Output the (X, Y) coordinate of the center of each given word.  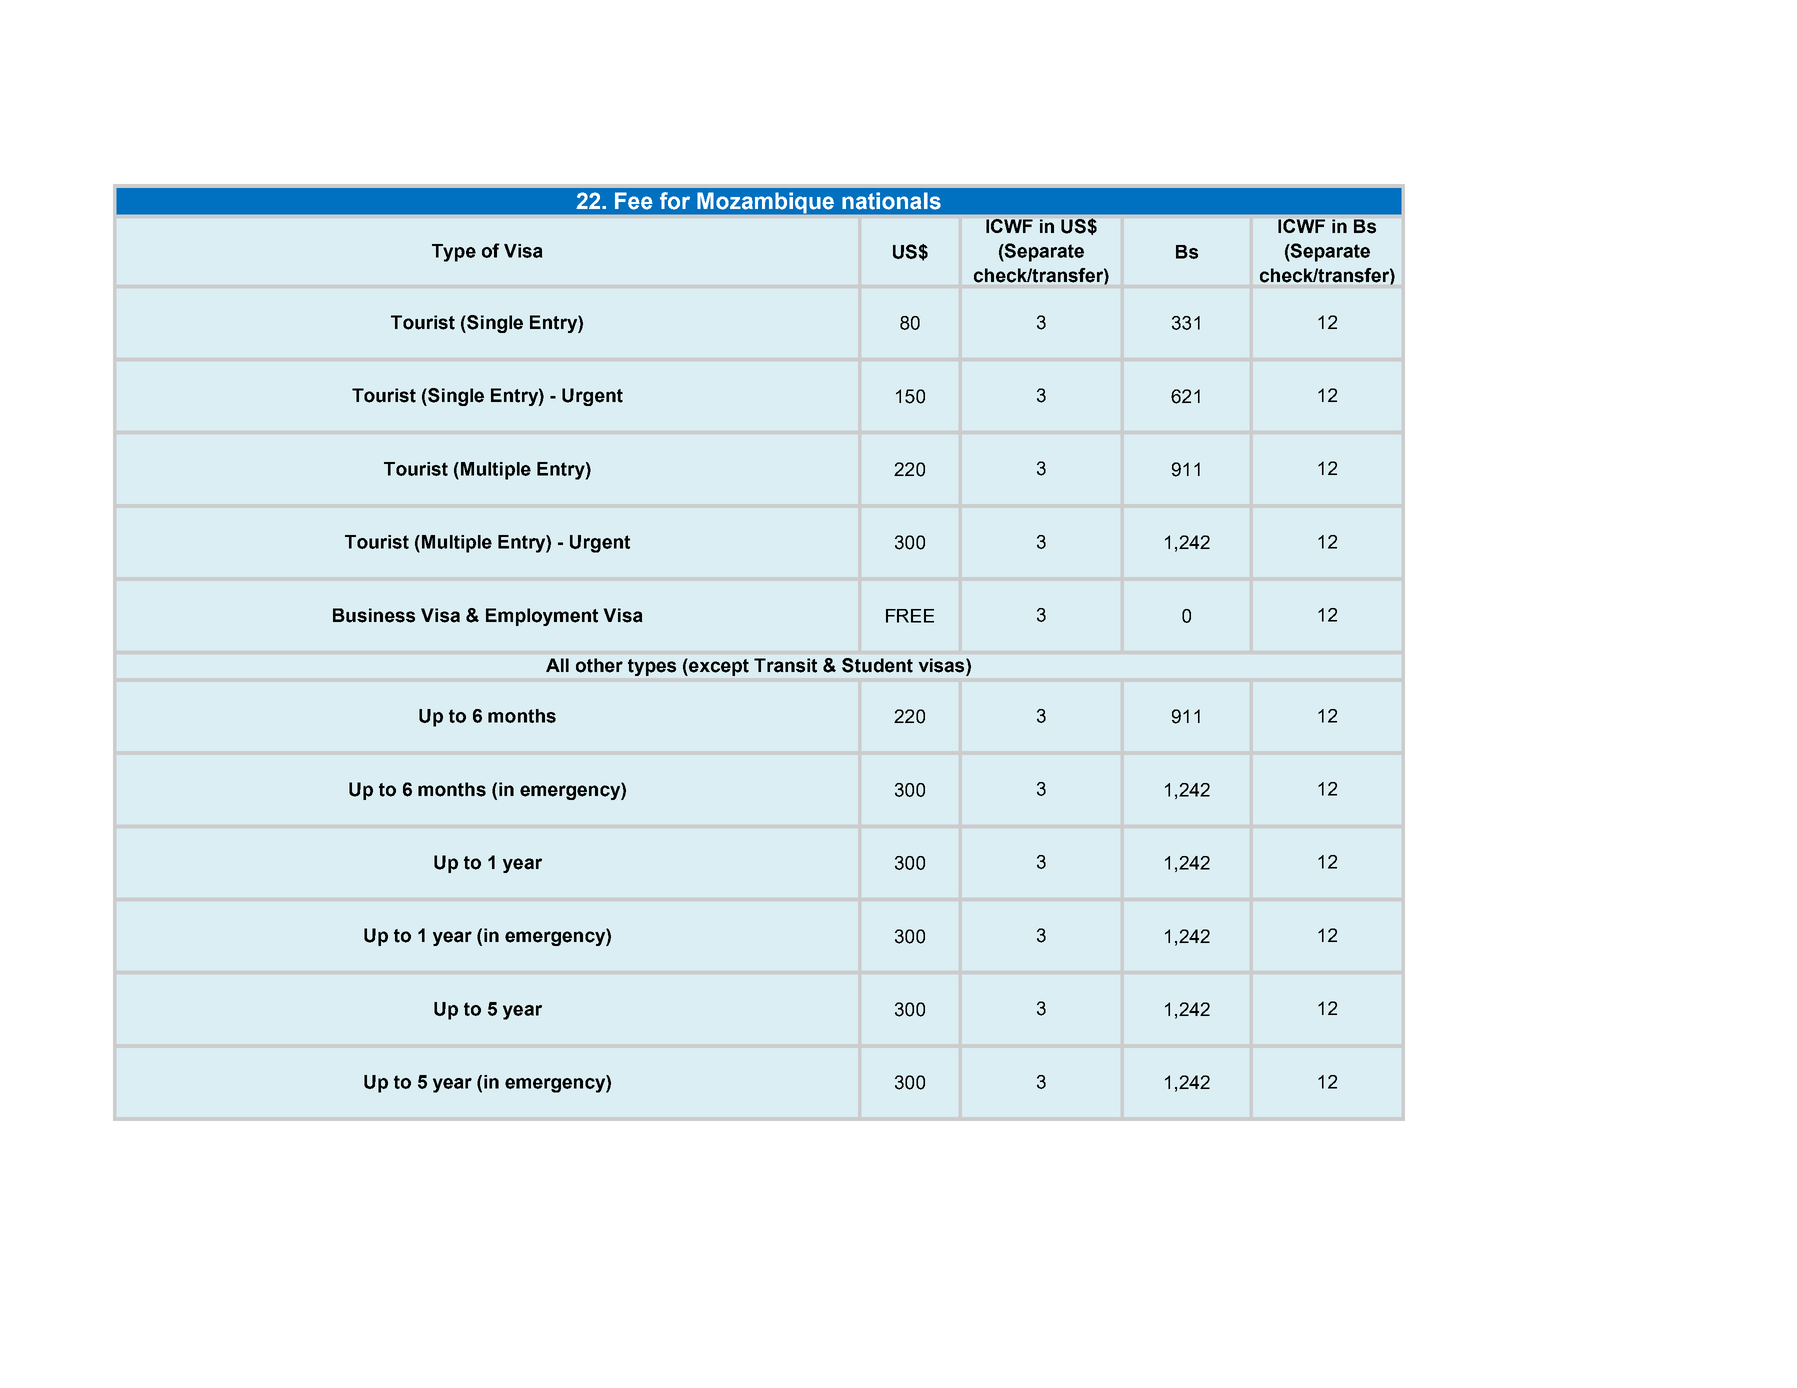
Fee (634, 201)
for (675, 201)
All (557, 665)
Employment (542, 617)
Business (374, 615)
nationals (891, 201)
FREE (910, 616)
